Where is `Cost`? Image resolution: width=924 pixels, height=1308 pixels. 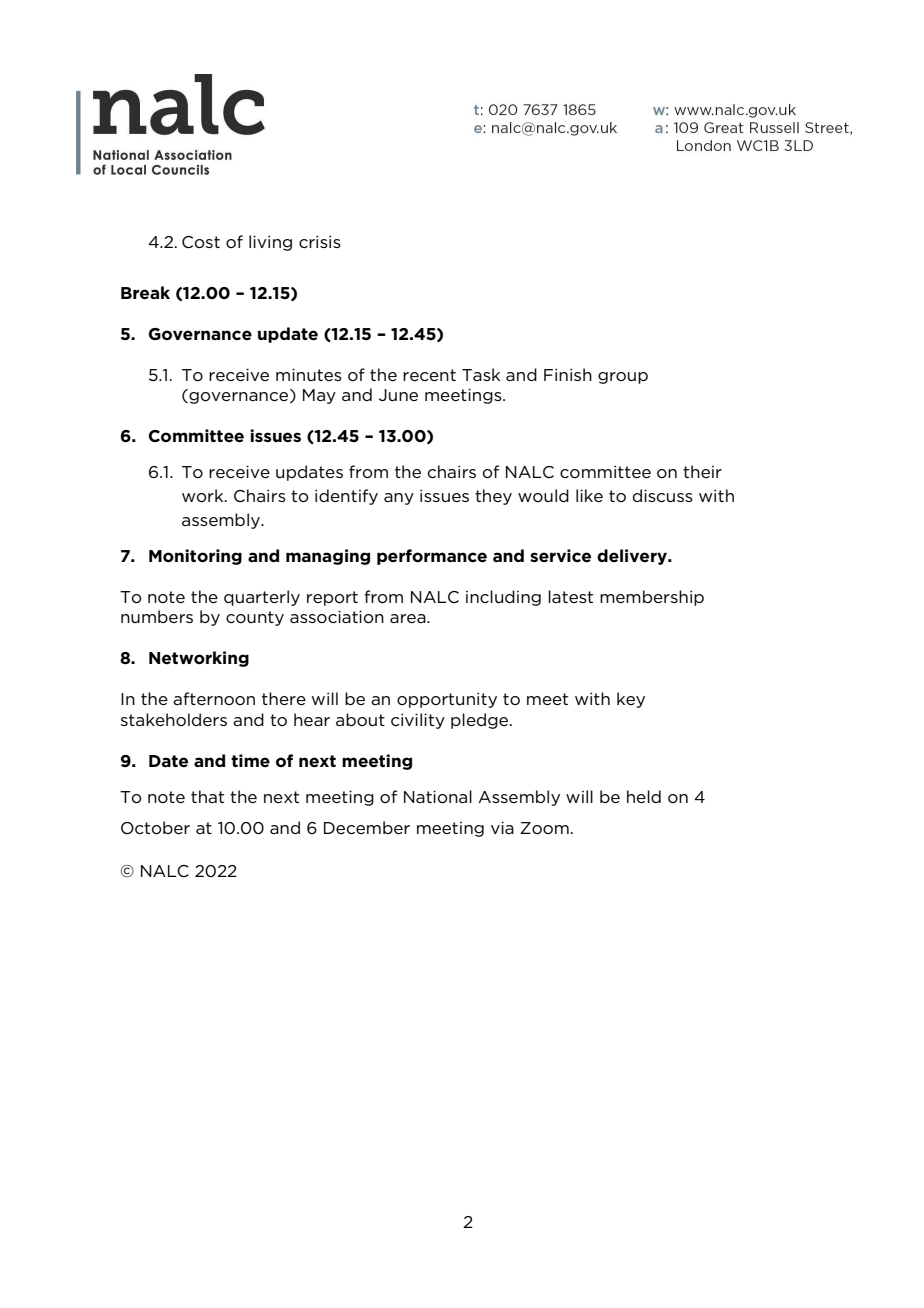
Cost is located at coordinates (201, 242).
